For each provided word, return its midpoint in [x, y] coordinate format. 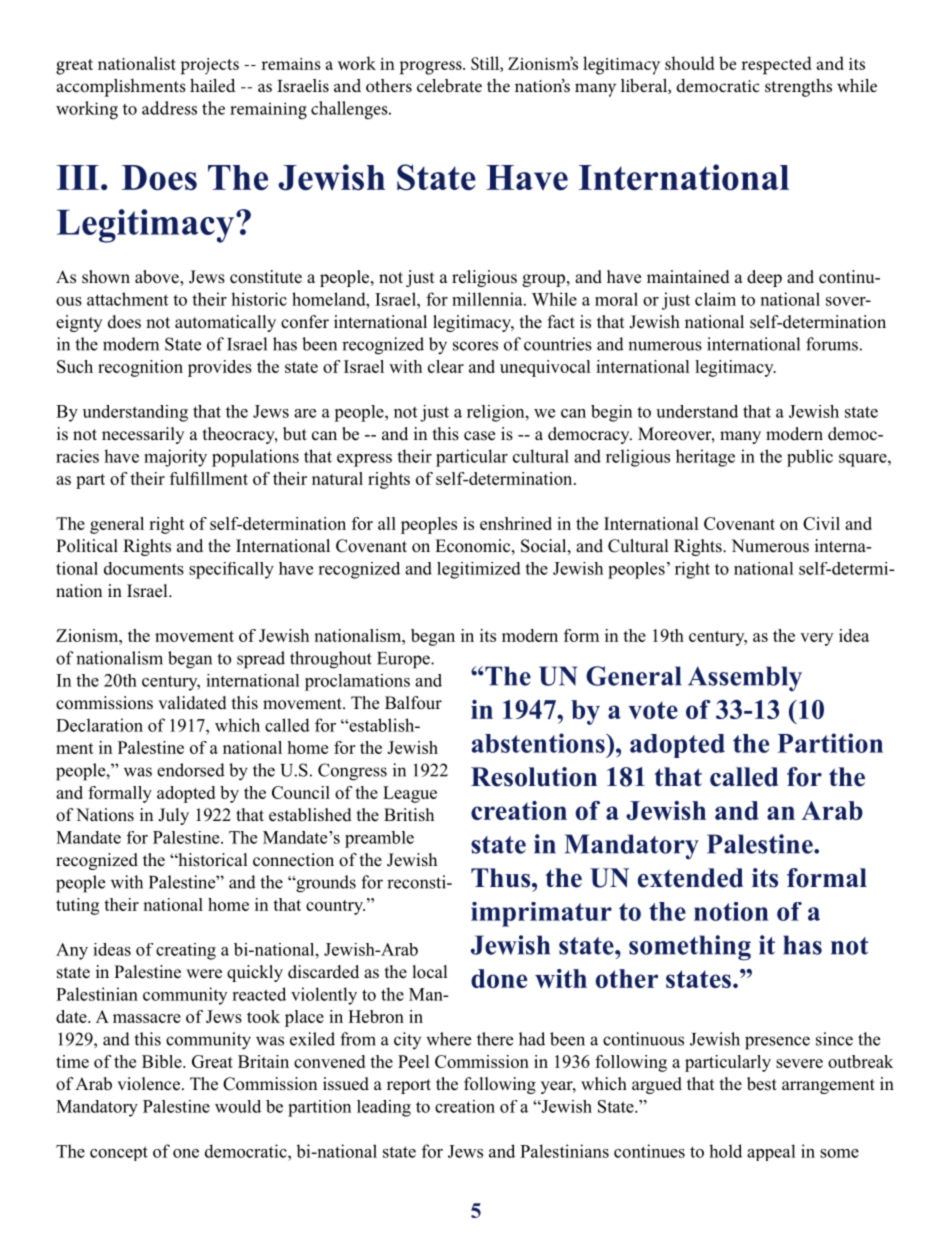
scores [475, 346]
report [409, 1086]
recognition [140, 368]
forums [832, 344]
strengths [798, 88]
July [173, 816]
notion [731, 911]
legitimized [479, 570]
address [169, 108]
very [816, 639]
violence [148, 1084]
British [409, 815]
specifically [231, 570]
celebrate [449, 85]
